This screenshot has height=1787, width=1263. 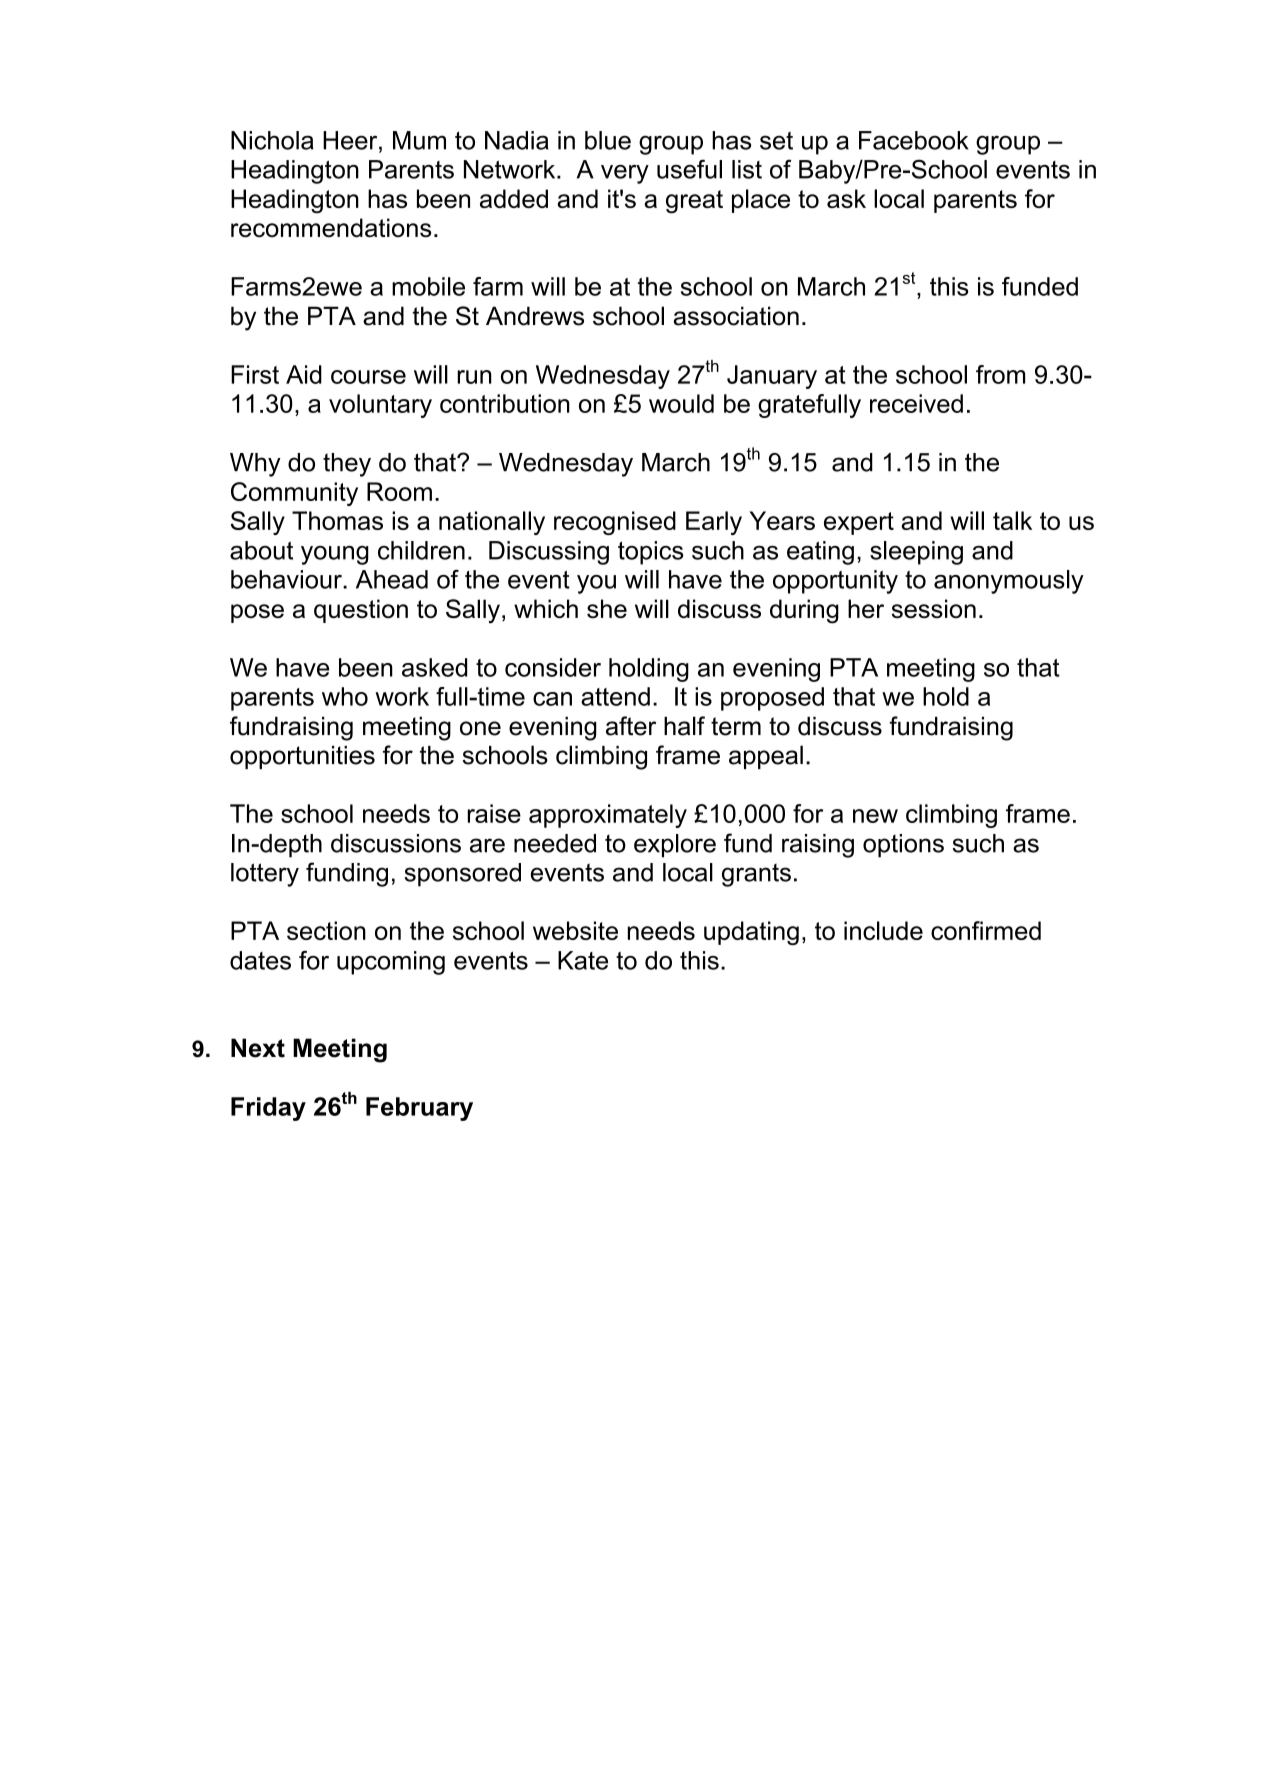 What do you see at coordinates (625, 174) in the screenshot?
I see `very` at bounding box center [625, 174].
